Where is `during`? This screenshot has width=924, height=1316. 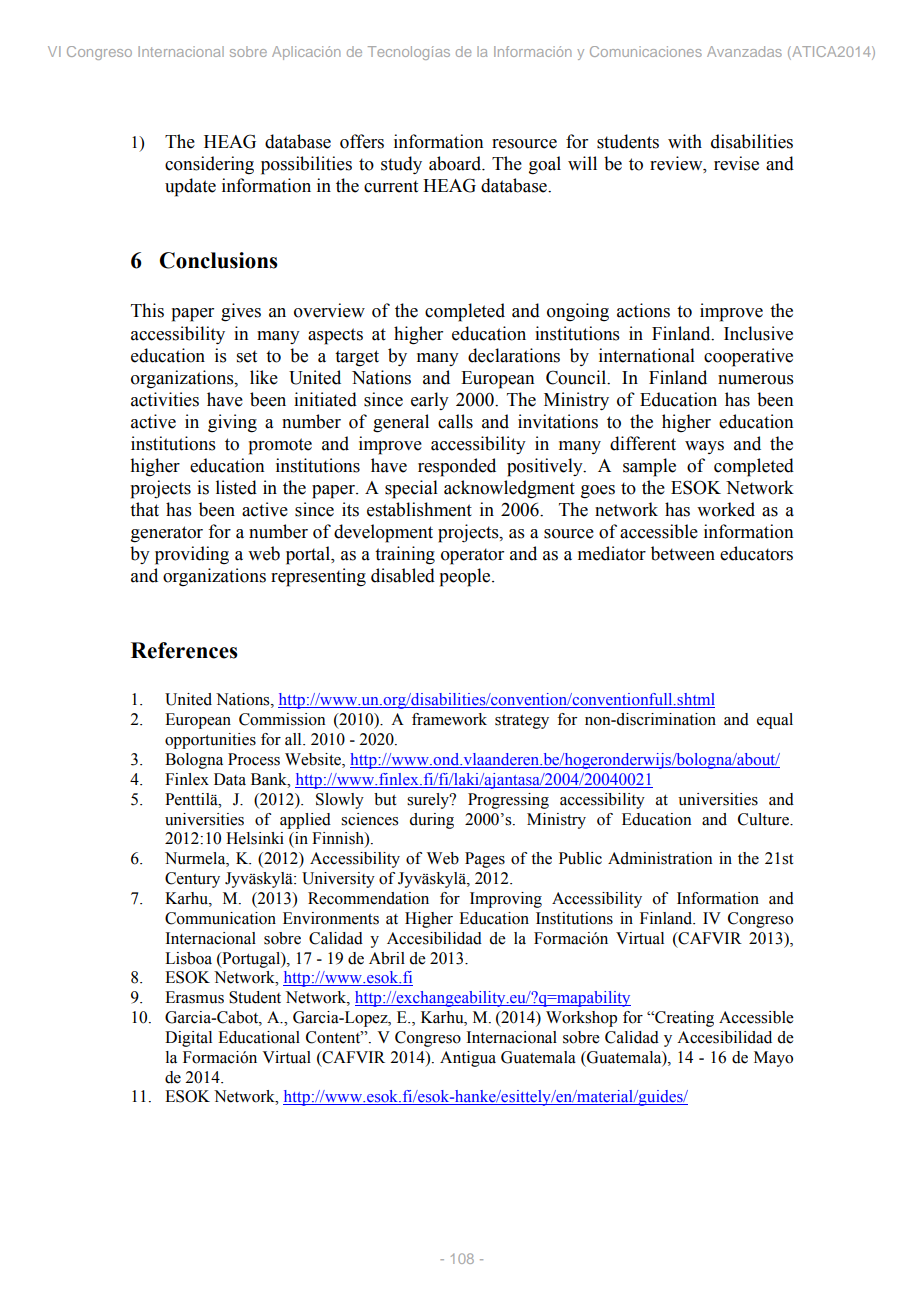 during is located at coordinates (432, 821).
